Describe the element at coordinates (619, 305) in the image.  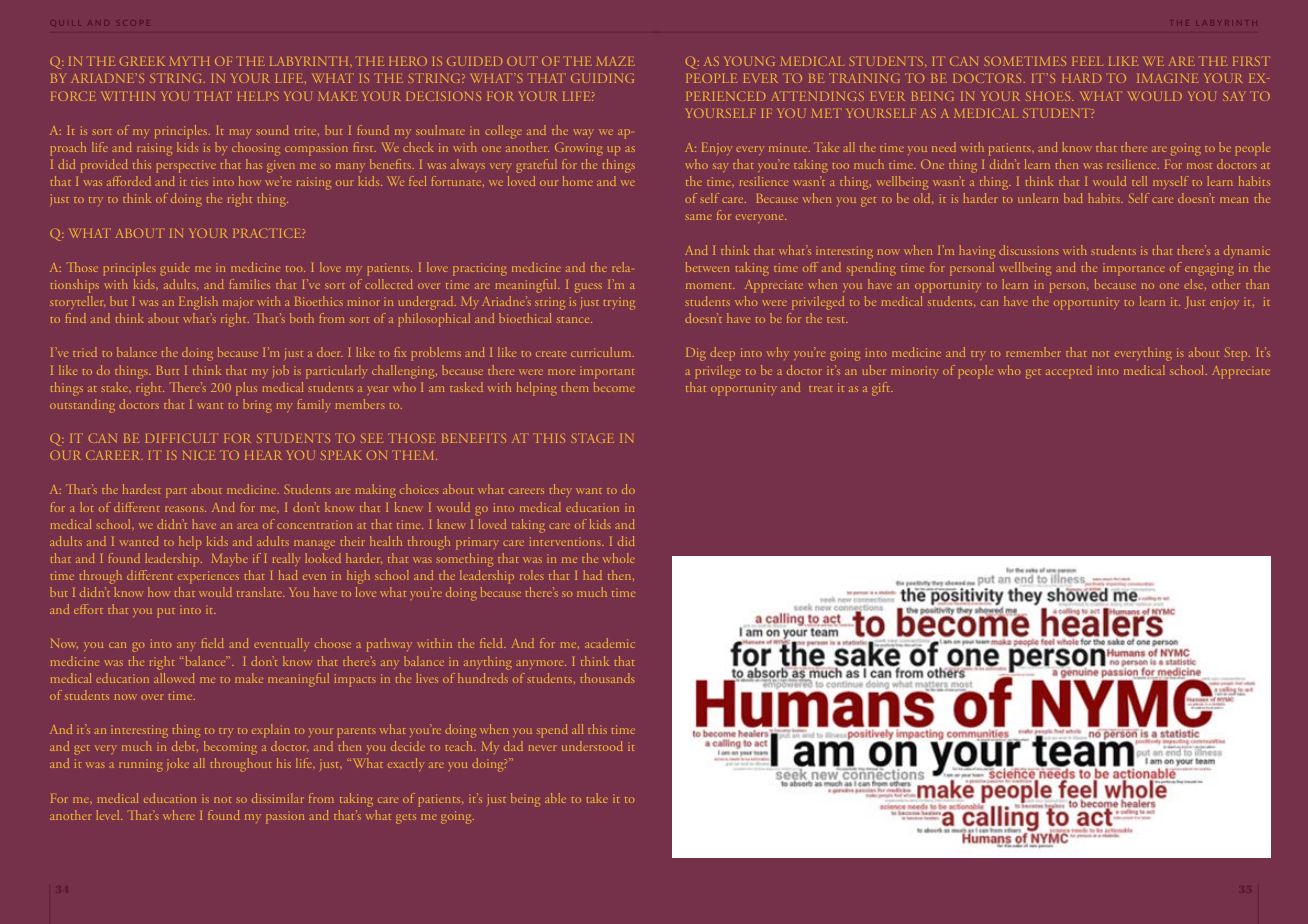
I see `trying` at that location.
